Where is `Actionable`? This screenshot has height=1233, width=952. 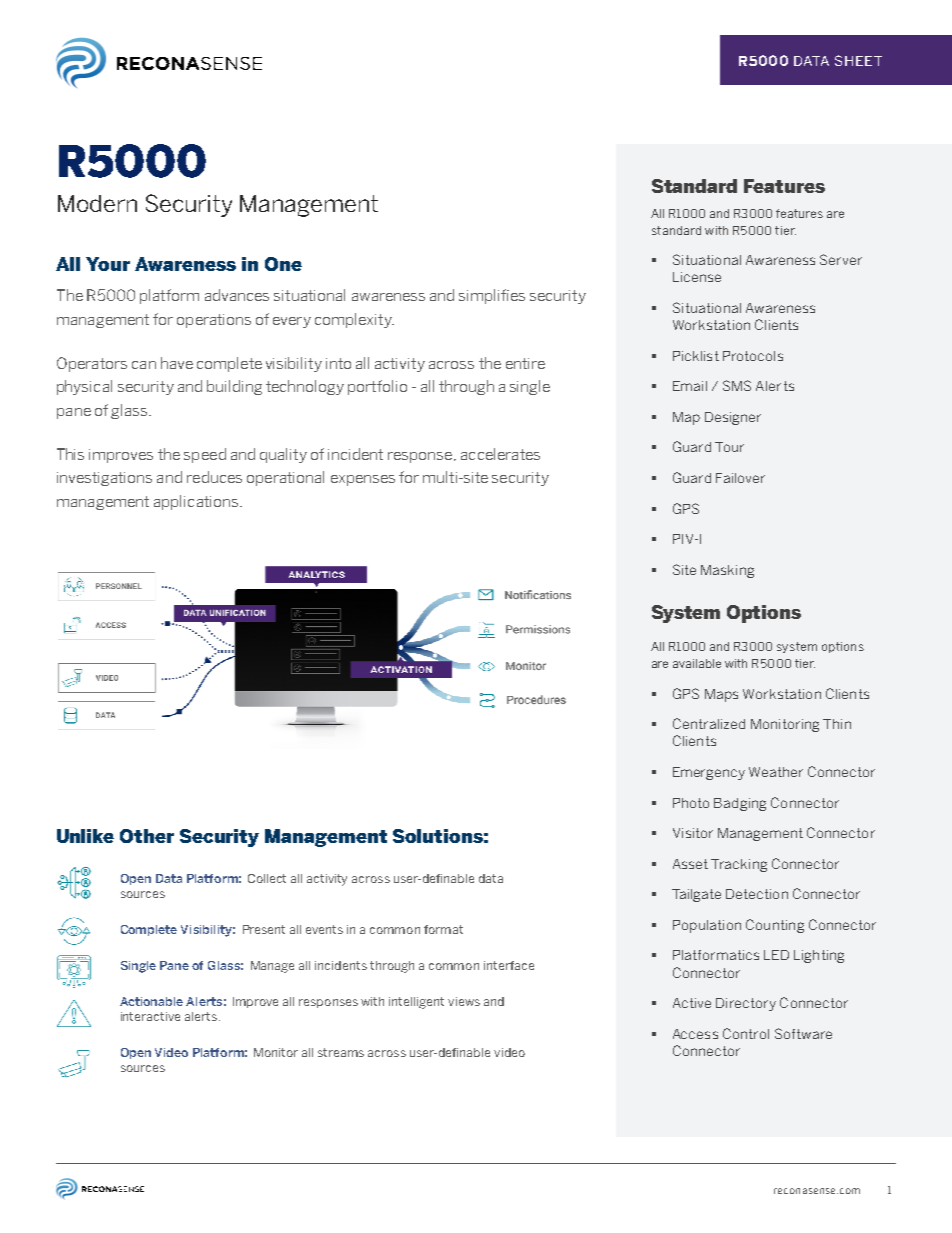
Actionable is located at coordinates (151, 1001).
